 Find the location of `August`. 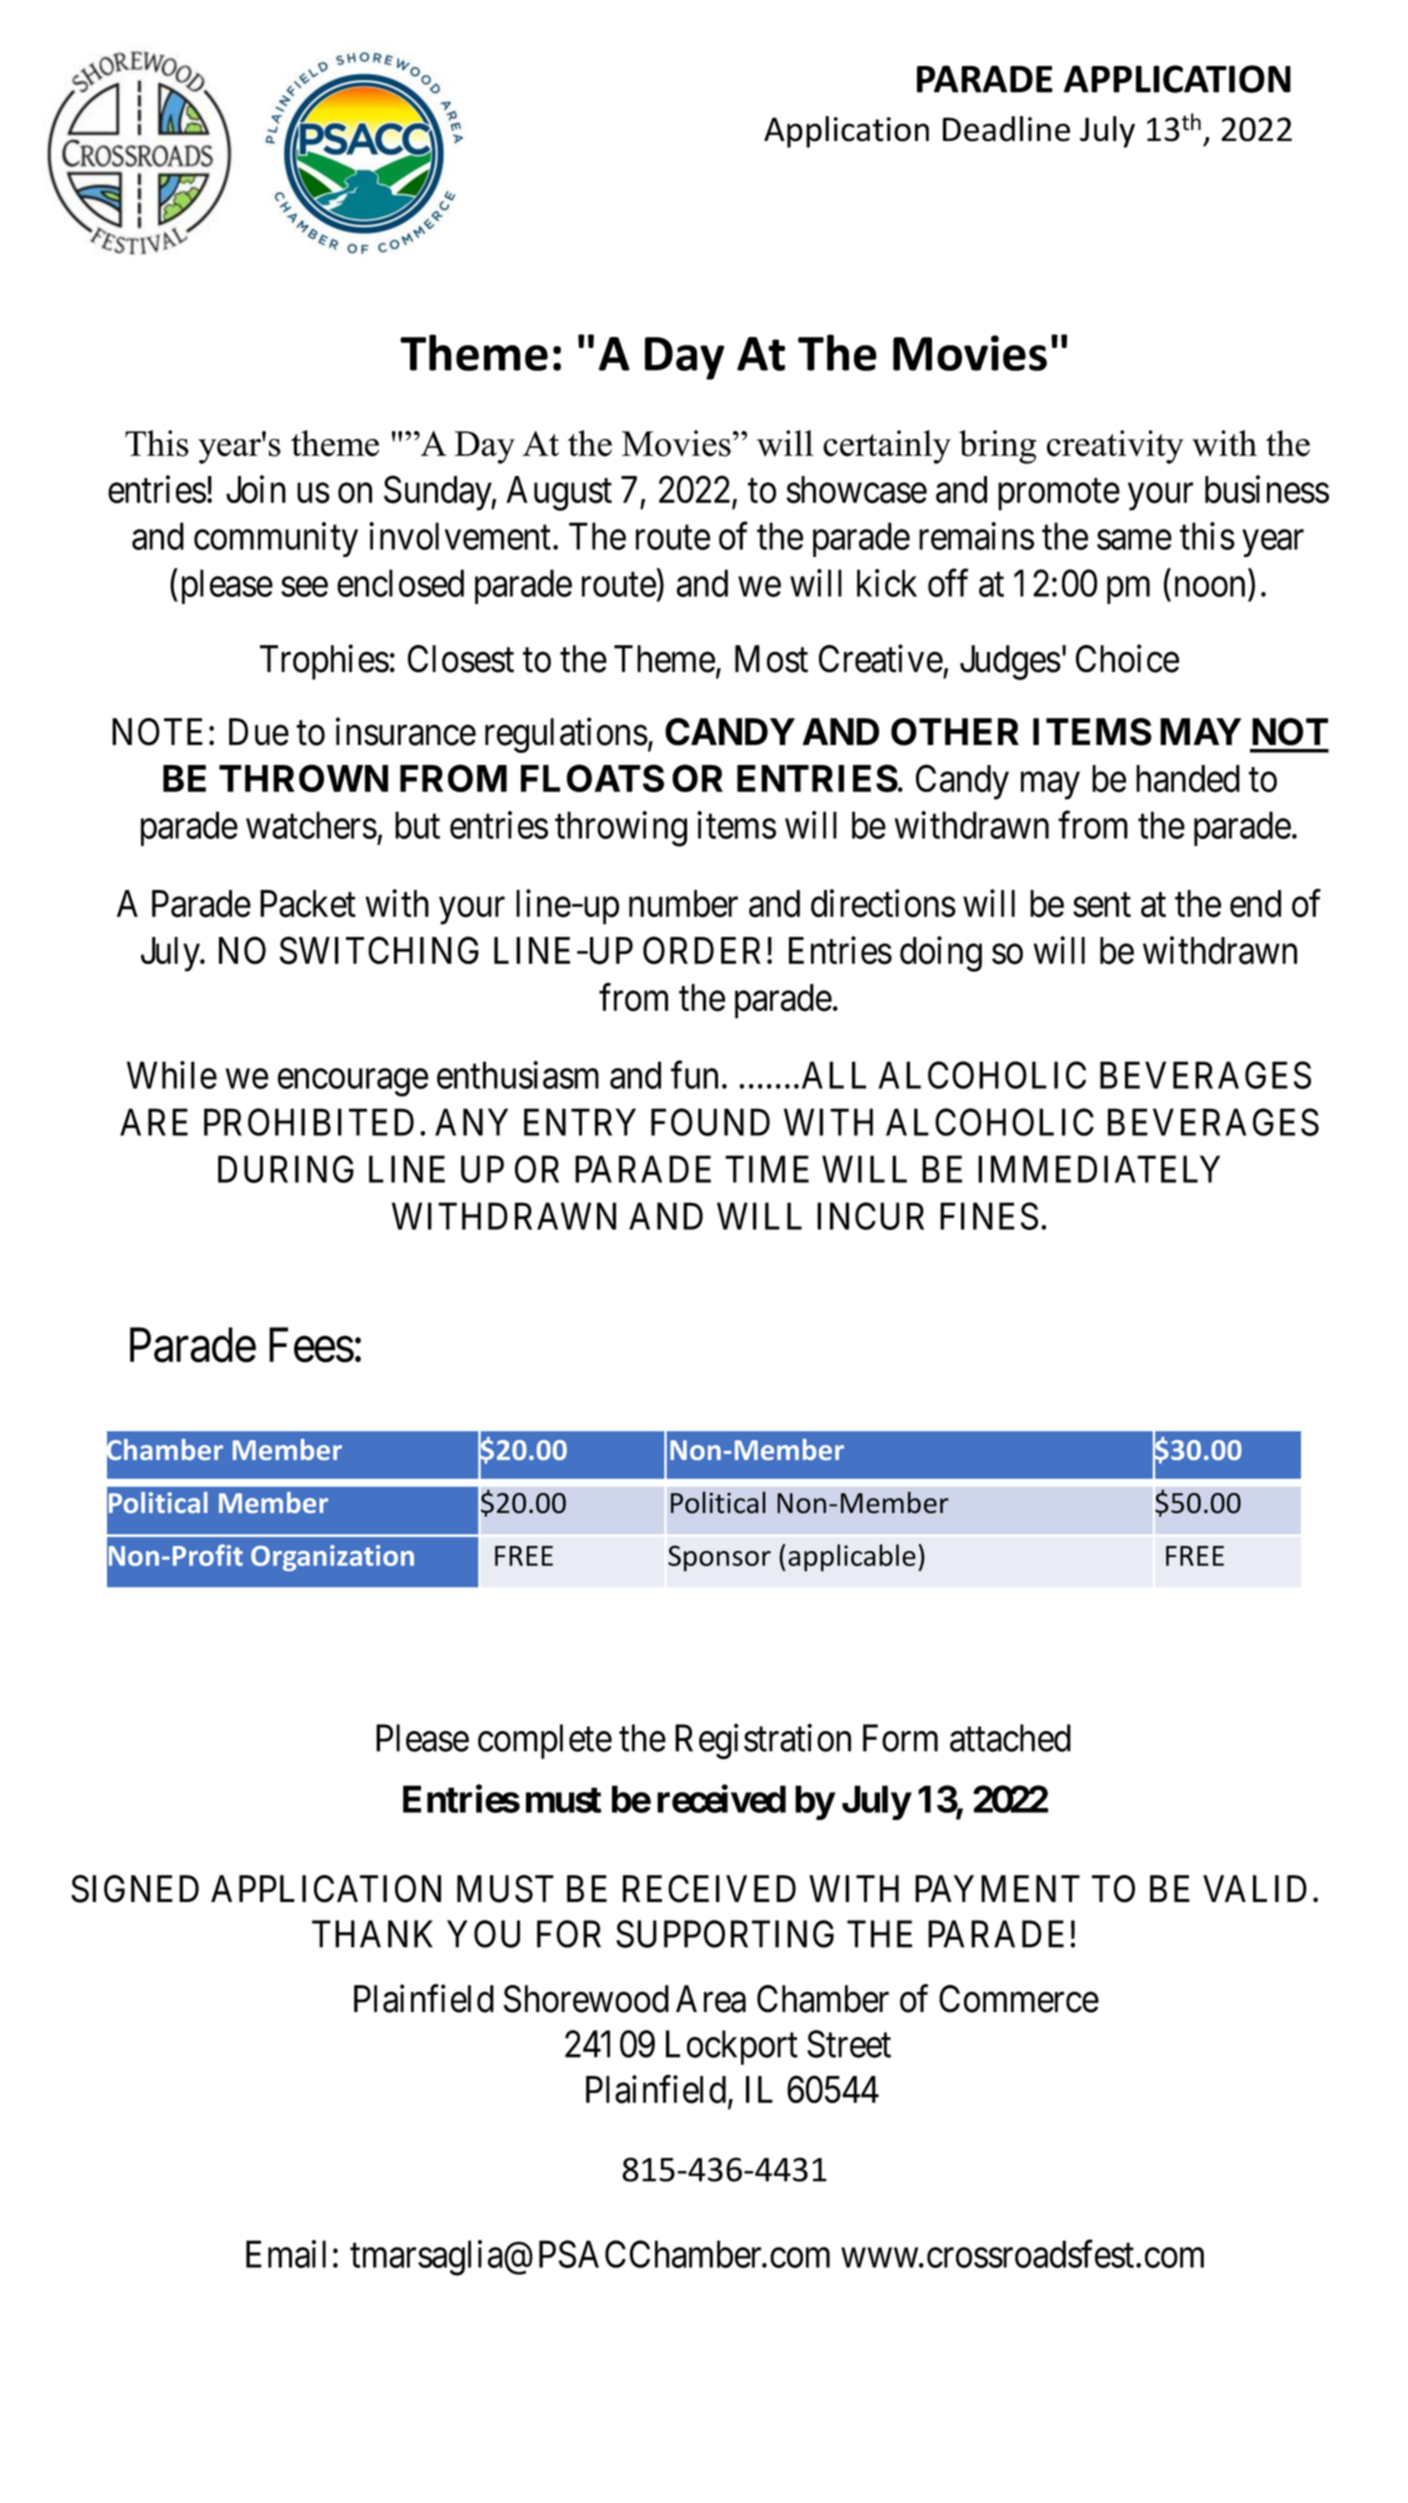

August is located at coordinates (559, 493).
